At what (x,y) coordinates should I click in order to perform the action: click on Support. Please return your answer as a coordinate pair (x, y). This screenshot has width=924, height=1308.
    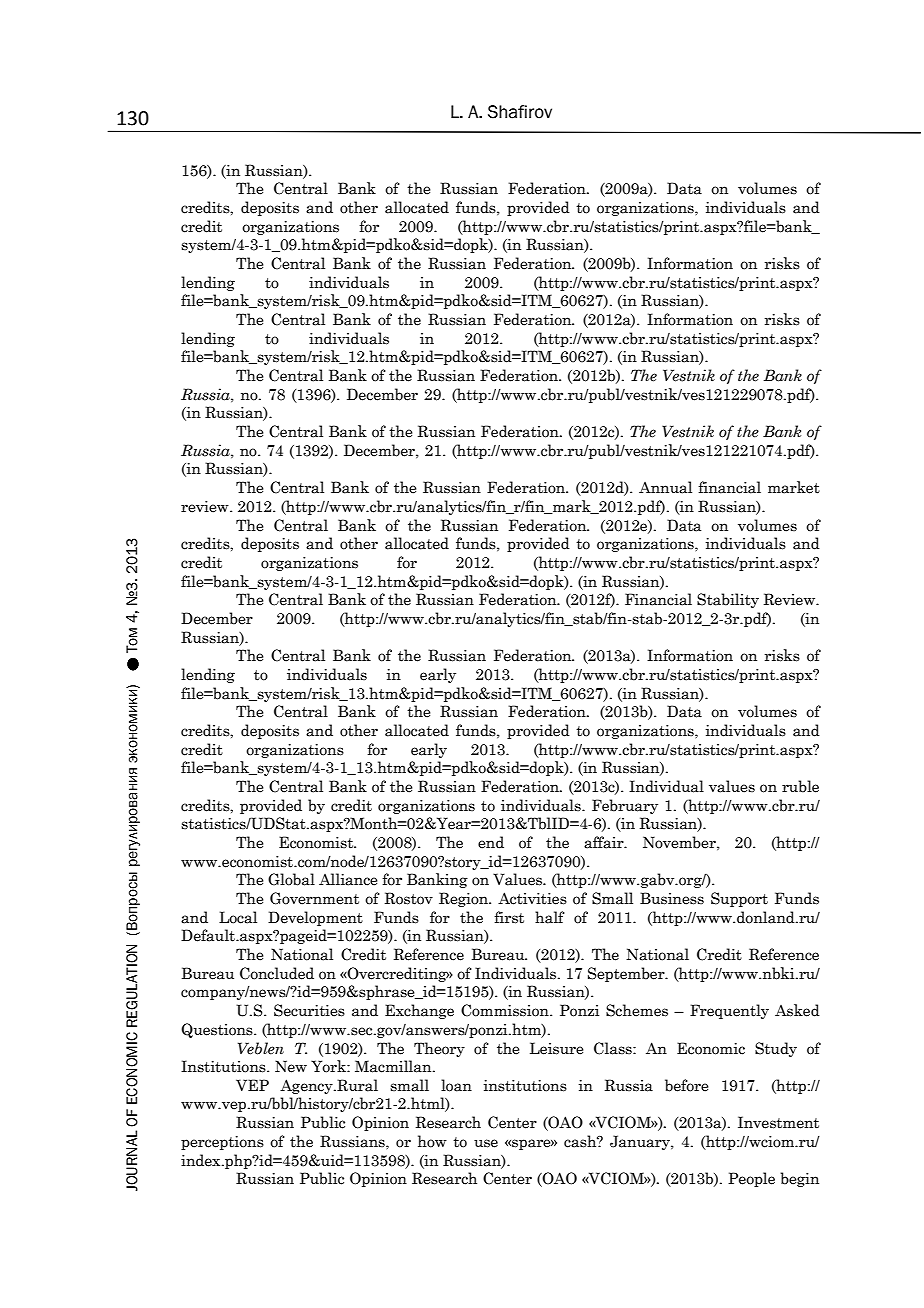
    Looking at the image, I should click on (739, 899).
